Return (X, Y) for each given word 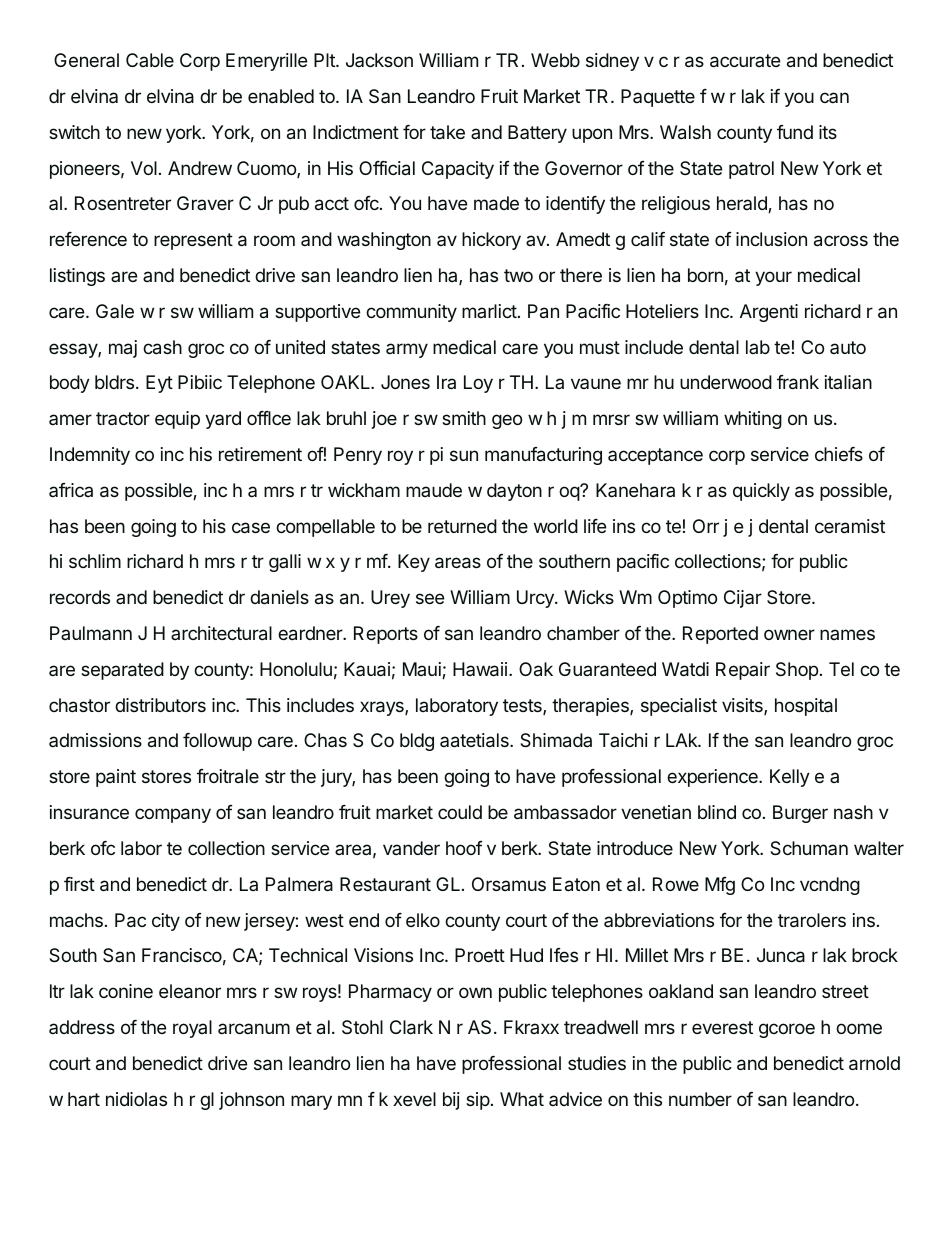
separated (122, 671)
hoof (464, 848)
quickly (761, 492)
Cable (150, 60)
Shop (797, 671)
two (518, 275)
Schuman (809, 848)
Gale (115, 311)
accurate (745, 61)
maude (434, 490)
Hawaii (480, 669)
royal (192, 1029)
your (773, 278)
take (447, 132)
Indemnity (90, 456)
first (79, 884)
